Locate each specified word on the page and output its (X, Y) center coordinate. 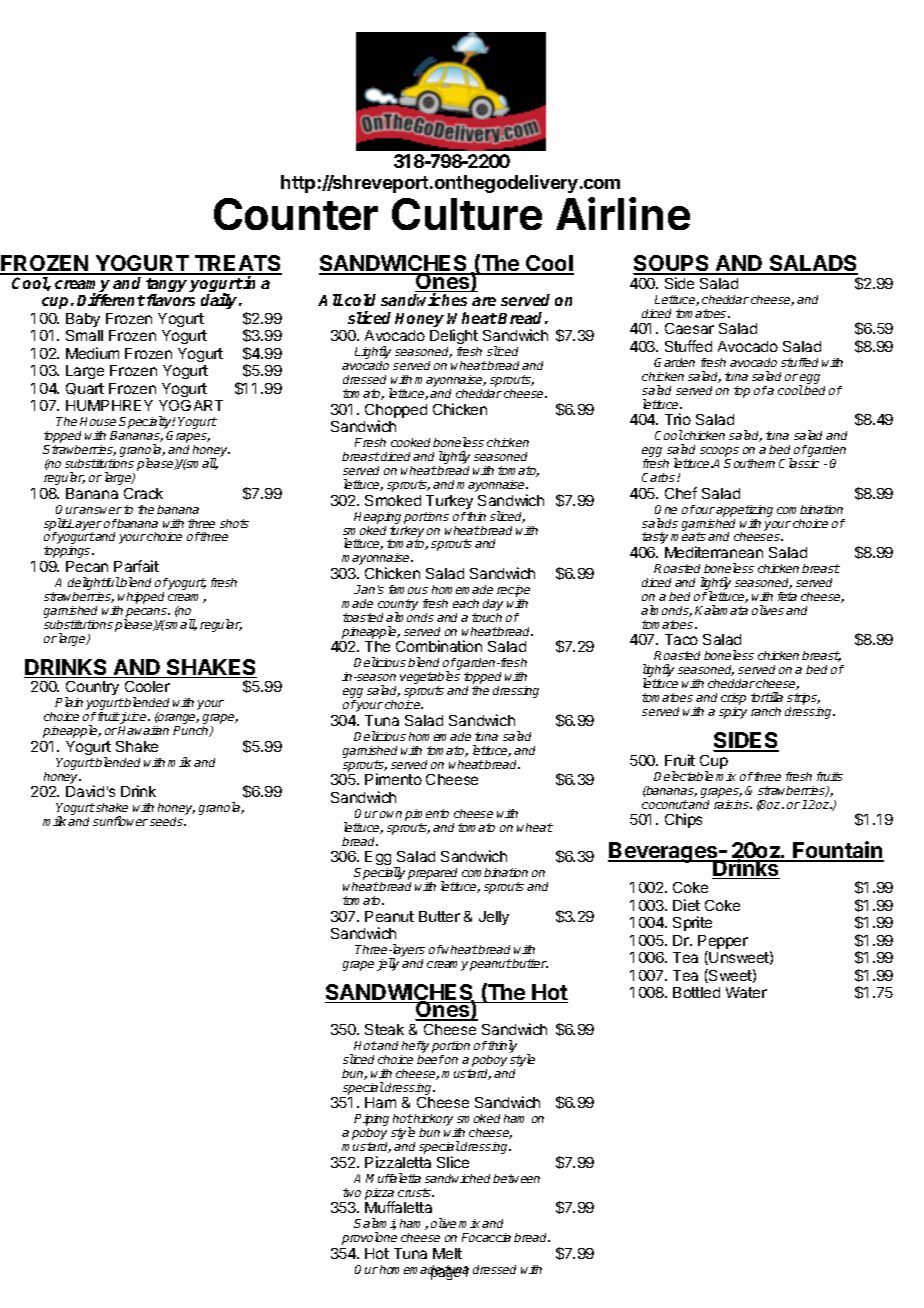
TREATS (237, 265)
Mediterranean (714, 552)
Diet (686, 905)
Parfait (136, 566)
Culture (467, 214)
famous (408, 589)
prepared (433, 875)
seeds (168, 821)
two (352, 1192)
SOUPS (672, 265)
